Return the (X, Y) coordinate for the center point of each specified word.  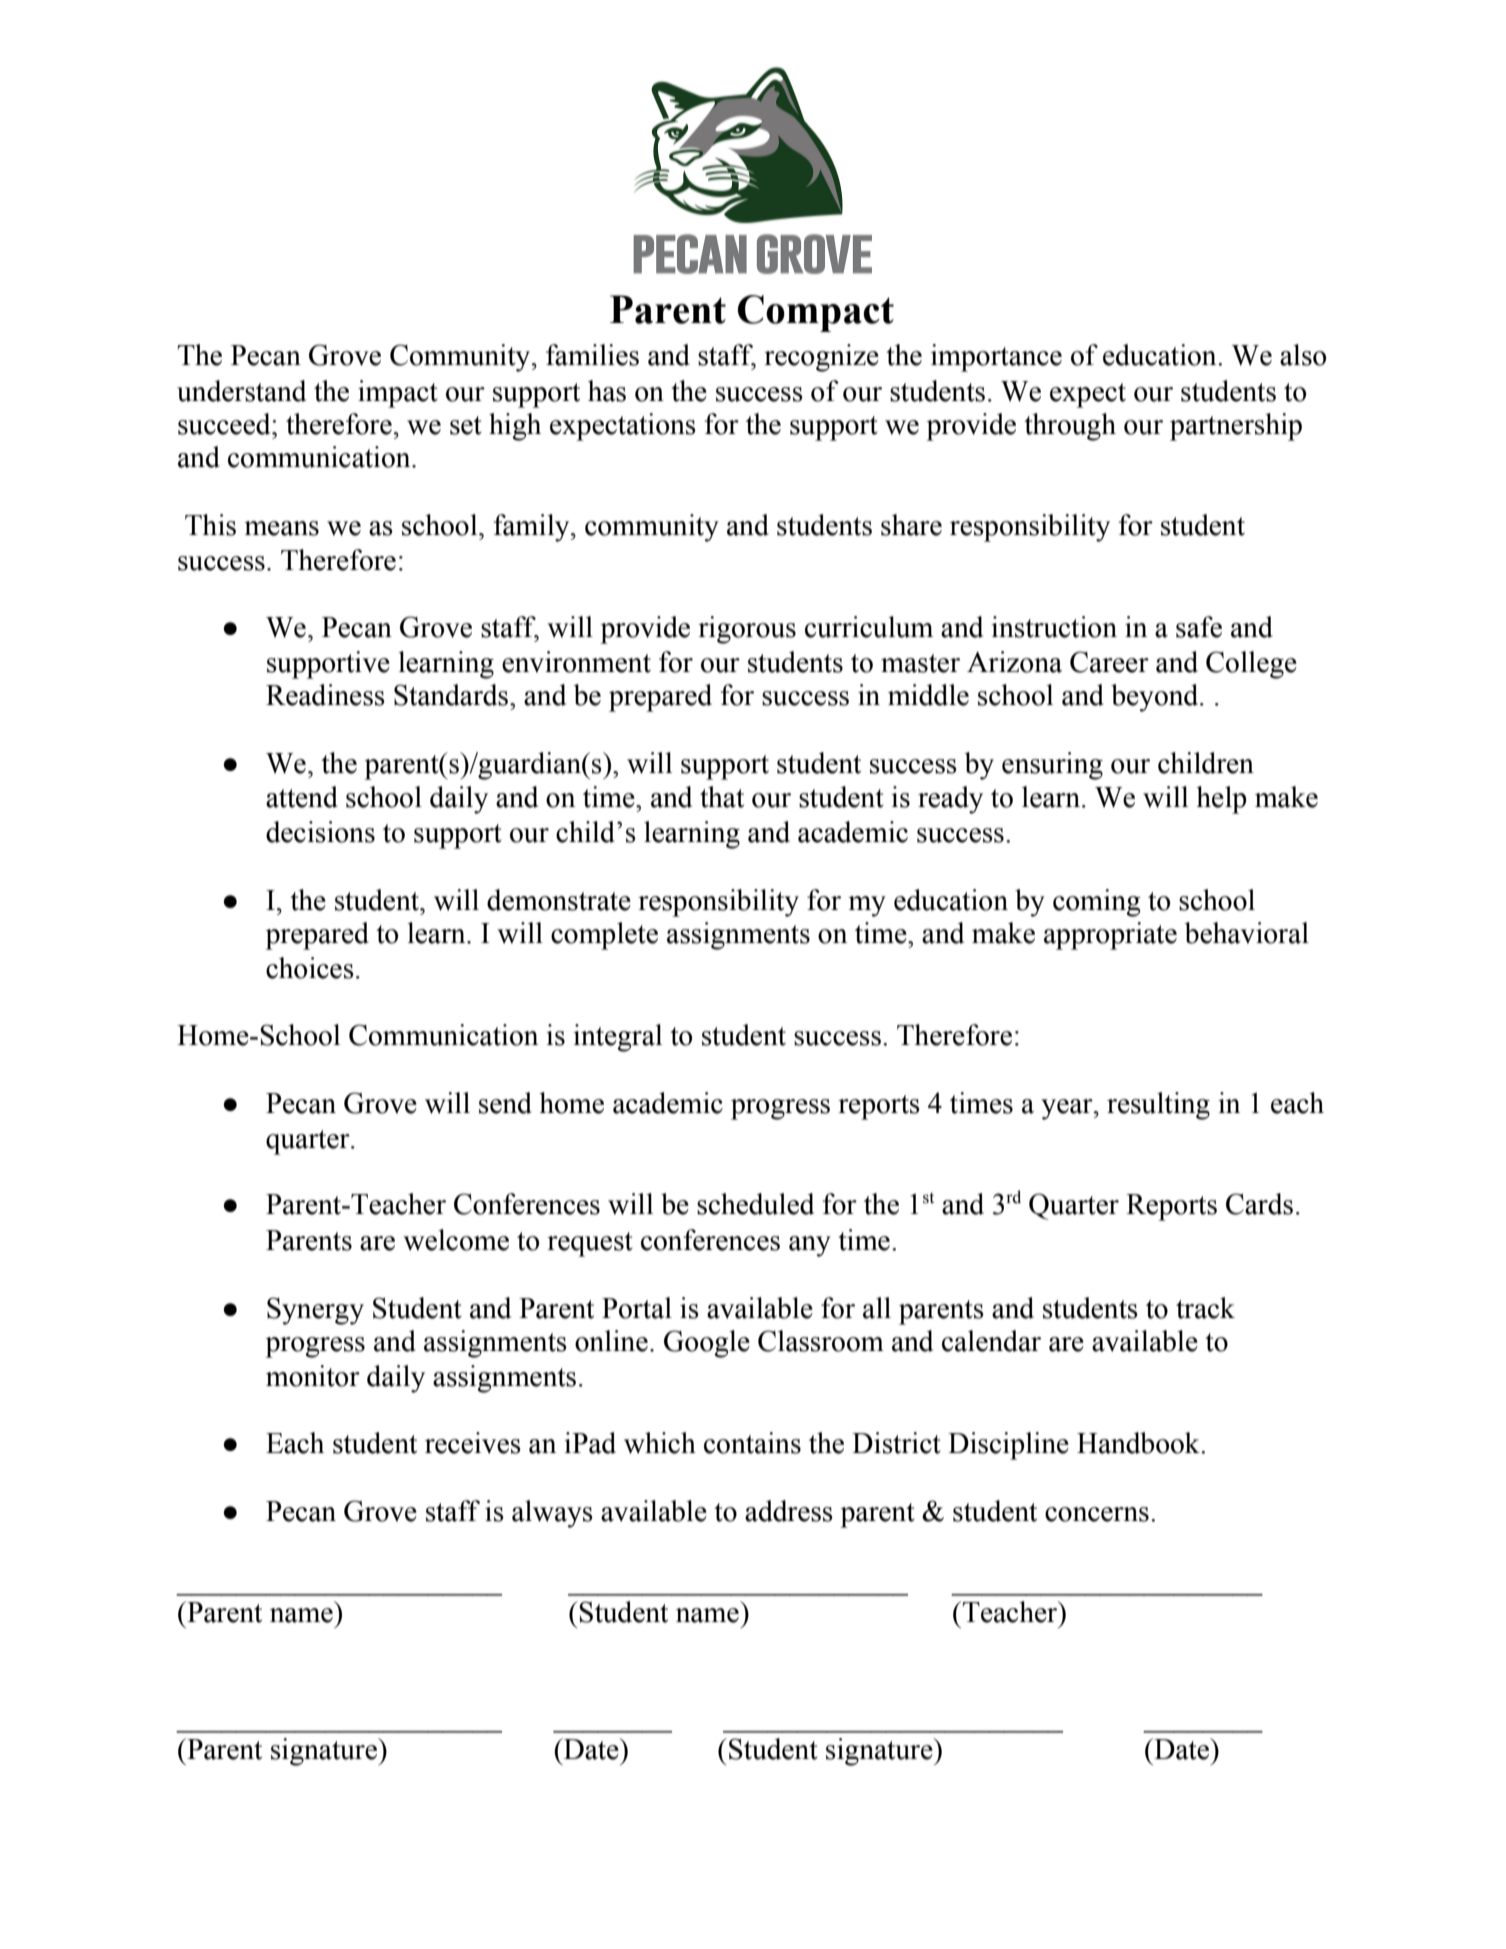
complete (604, 936)
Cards (1259, 1204)
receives (473, 1443)
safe (1199, 627)
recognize (821, 358)
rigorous (747, 630)
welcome (456, 1240)
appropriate (1110, 936)
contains (752, 1443)
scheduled (755, 1204)
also (1303, 355)
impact (398, 394)
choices (310, 968)
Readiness (325, 695)
